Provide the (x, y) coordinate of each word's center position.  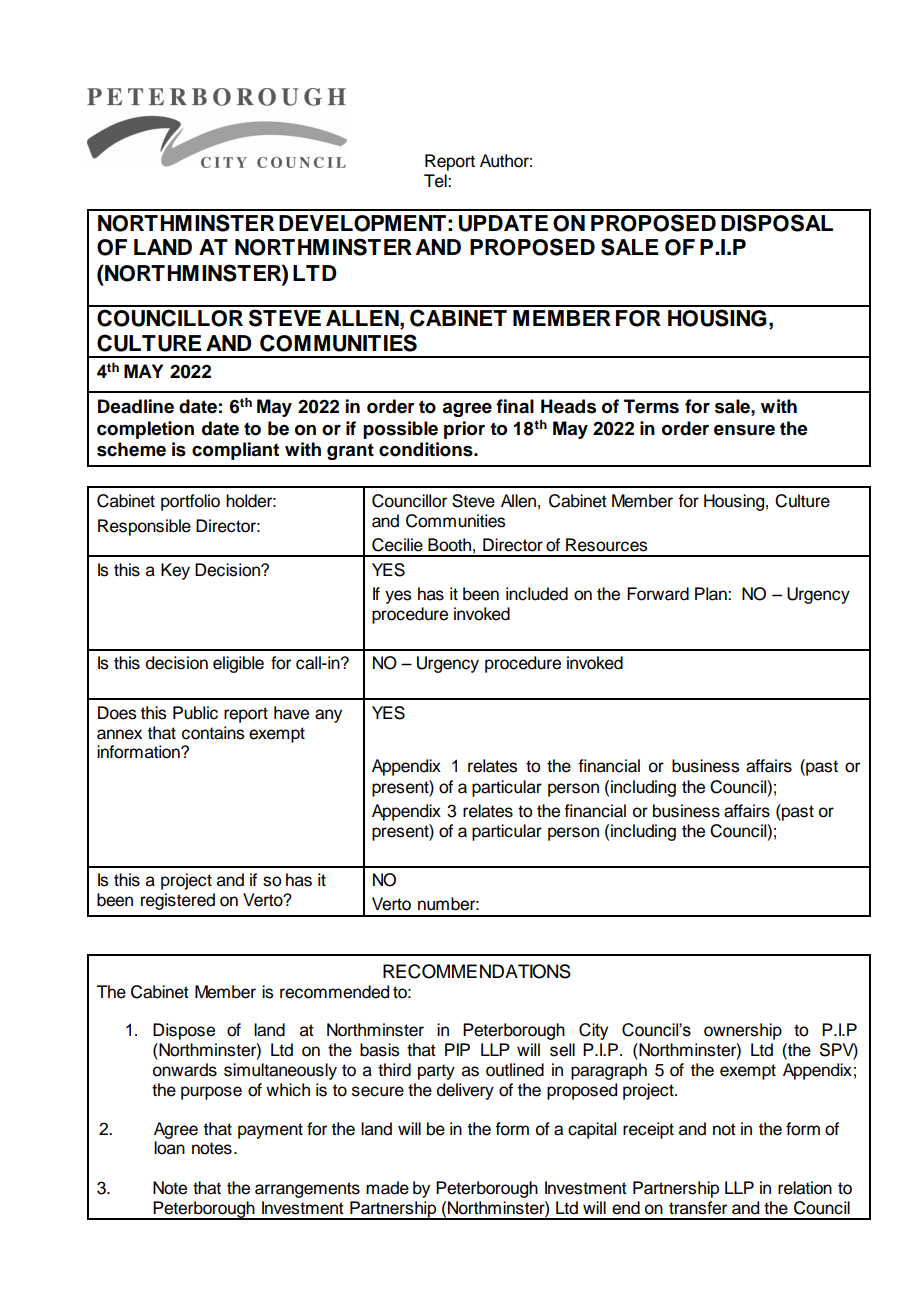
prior (464, 430)
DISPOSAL (777, 223)
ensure (744, 430)
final (515, 406)
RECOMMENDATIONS (477, 971)
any (328, 716)
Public (195, 713)
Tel (436, 181)
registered (178, 901)
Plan (712, 594)
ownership (743, 1031)
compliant (235, 451)
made (387, 1188)
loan (169, 1148)
